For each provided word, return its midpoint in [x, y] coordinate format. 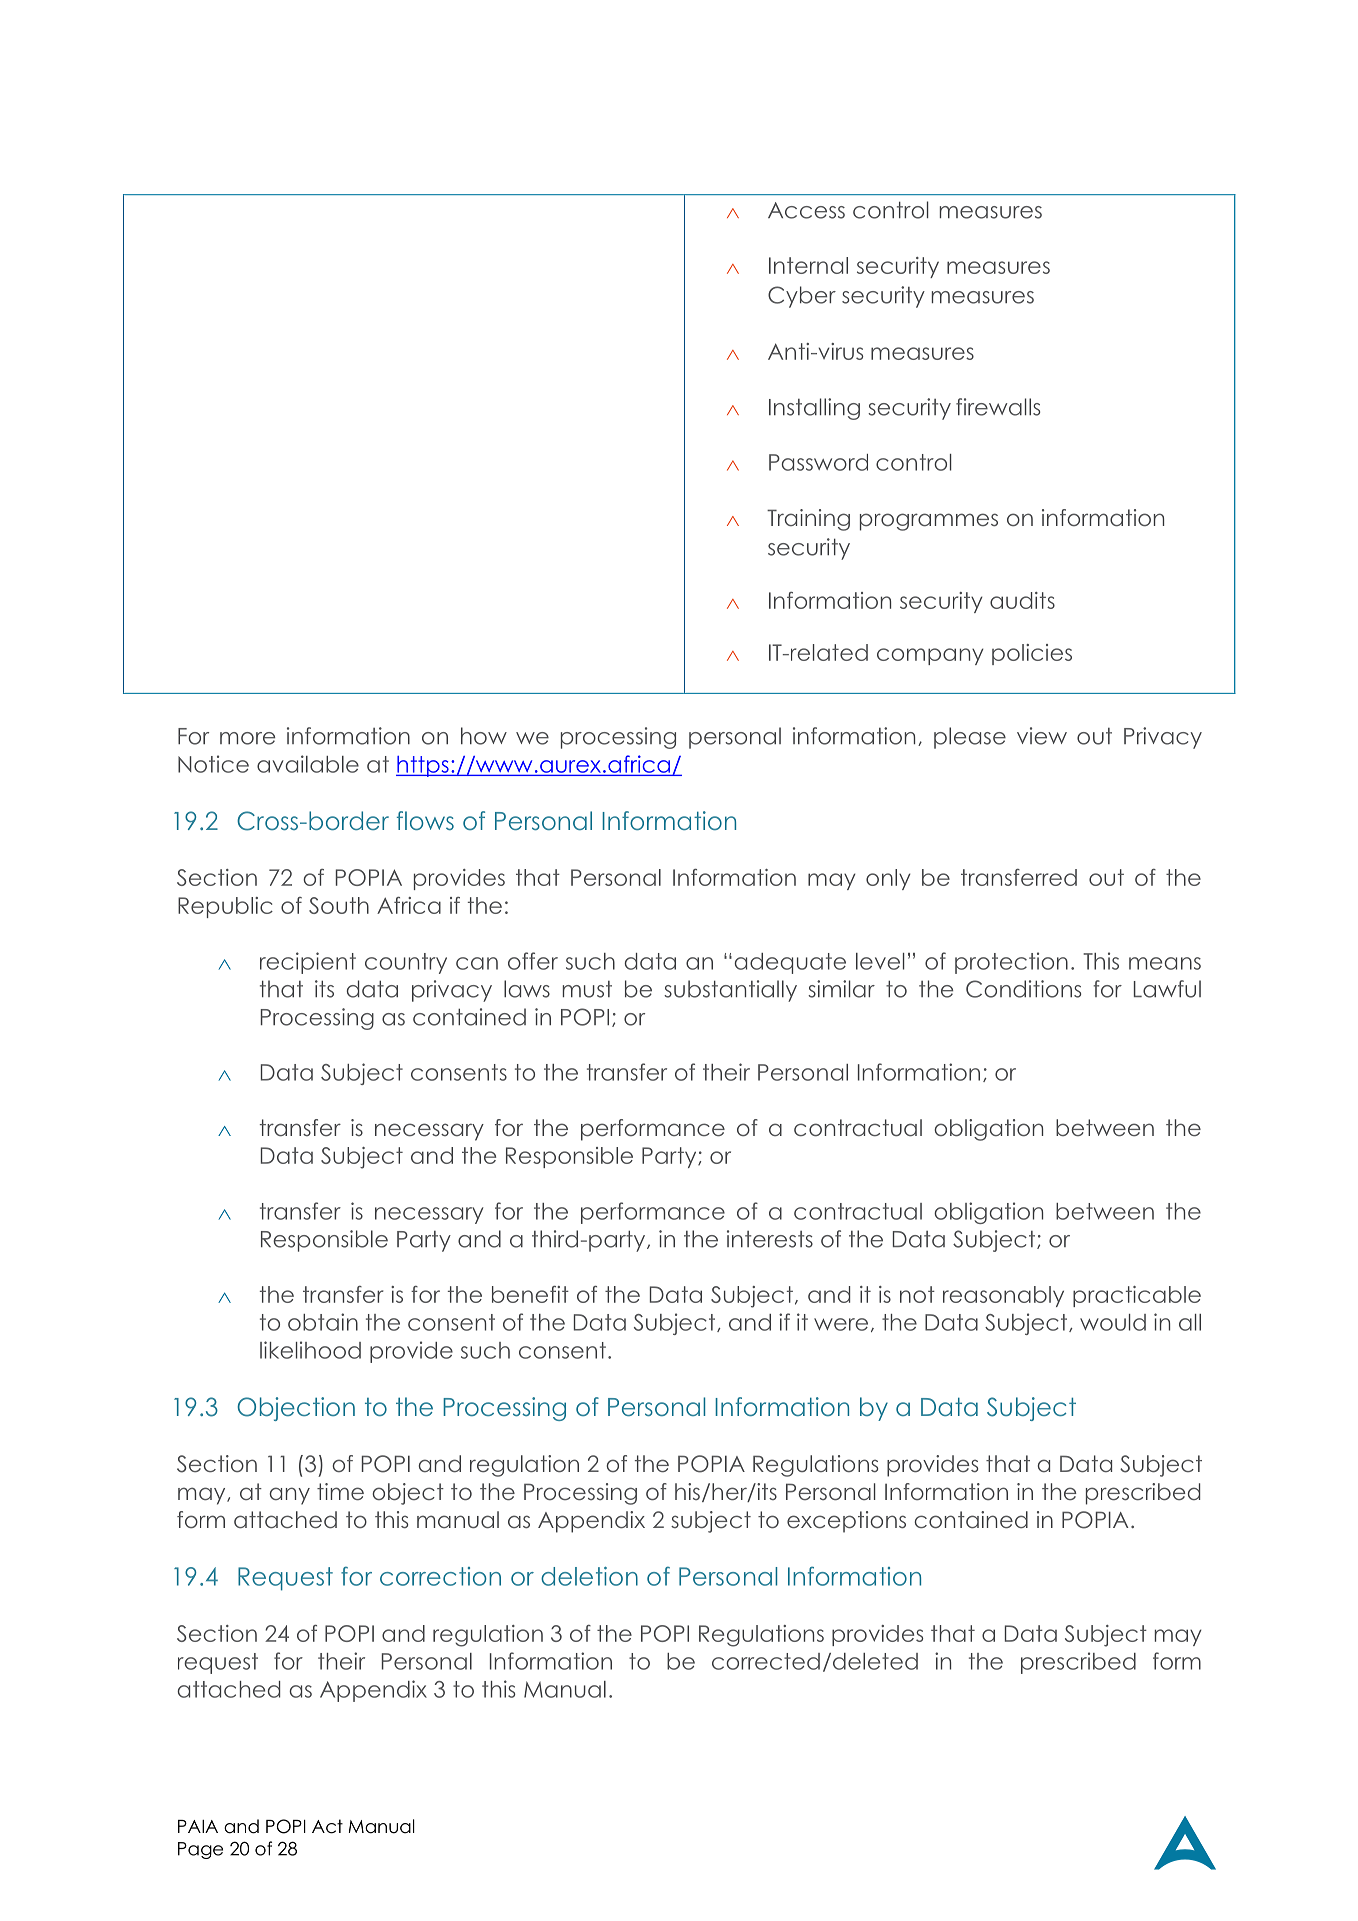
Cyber [802, 297]
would [1113, 1322]
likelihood [310, 1350]
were [841, 1324]
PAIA [198, 1826]
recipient [308, 963]
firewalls [998, 407]
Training [808, 520]
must [587, 989]
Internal [808, 265]
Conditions [1023, 989]
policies [1032, 654]
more [247, 738]
